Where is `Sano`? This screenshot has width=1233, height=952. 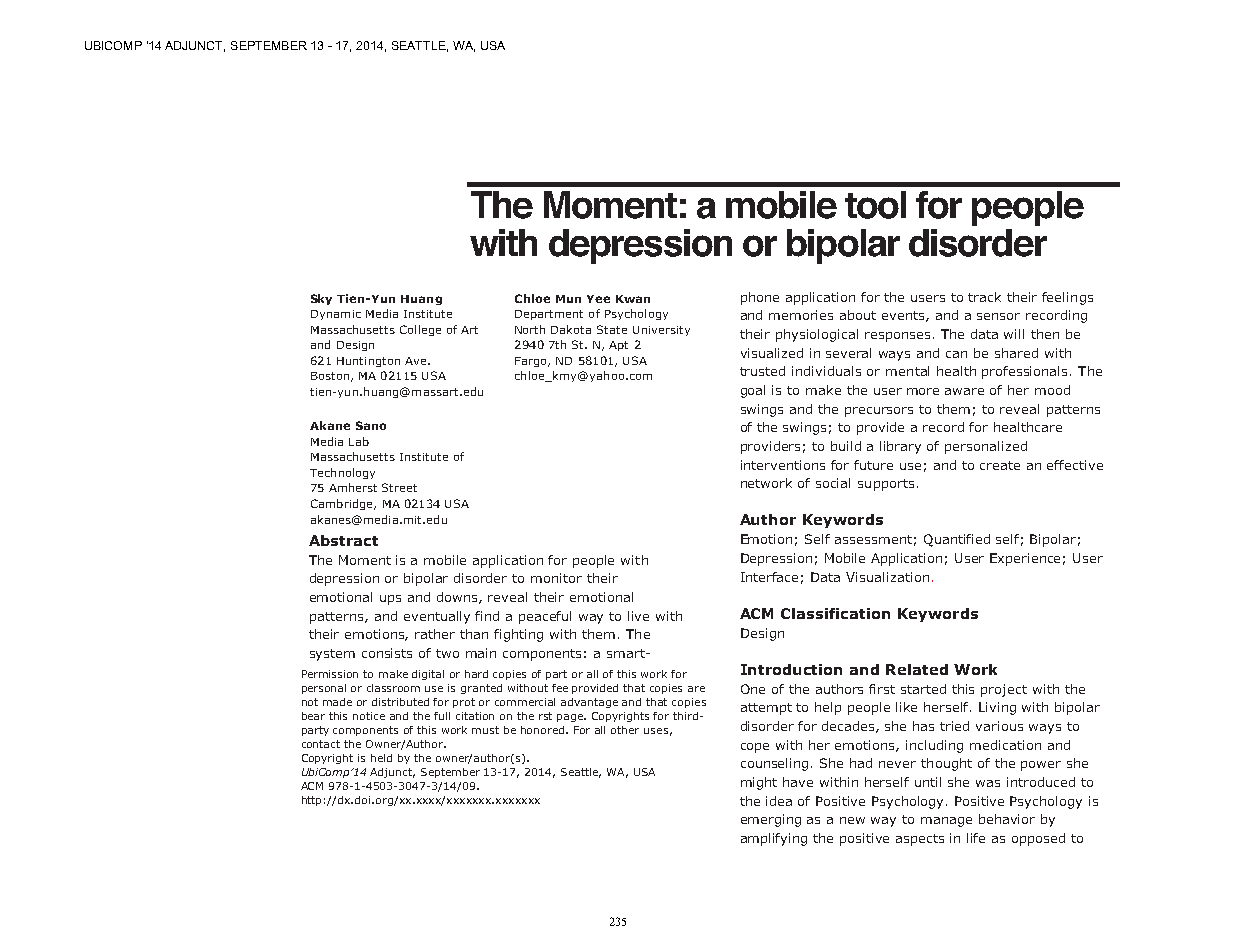
Sano is located at coordinates (371, 425).
